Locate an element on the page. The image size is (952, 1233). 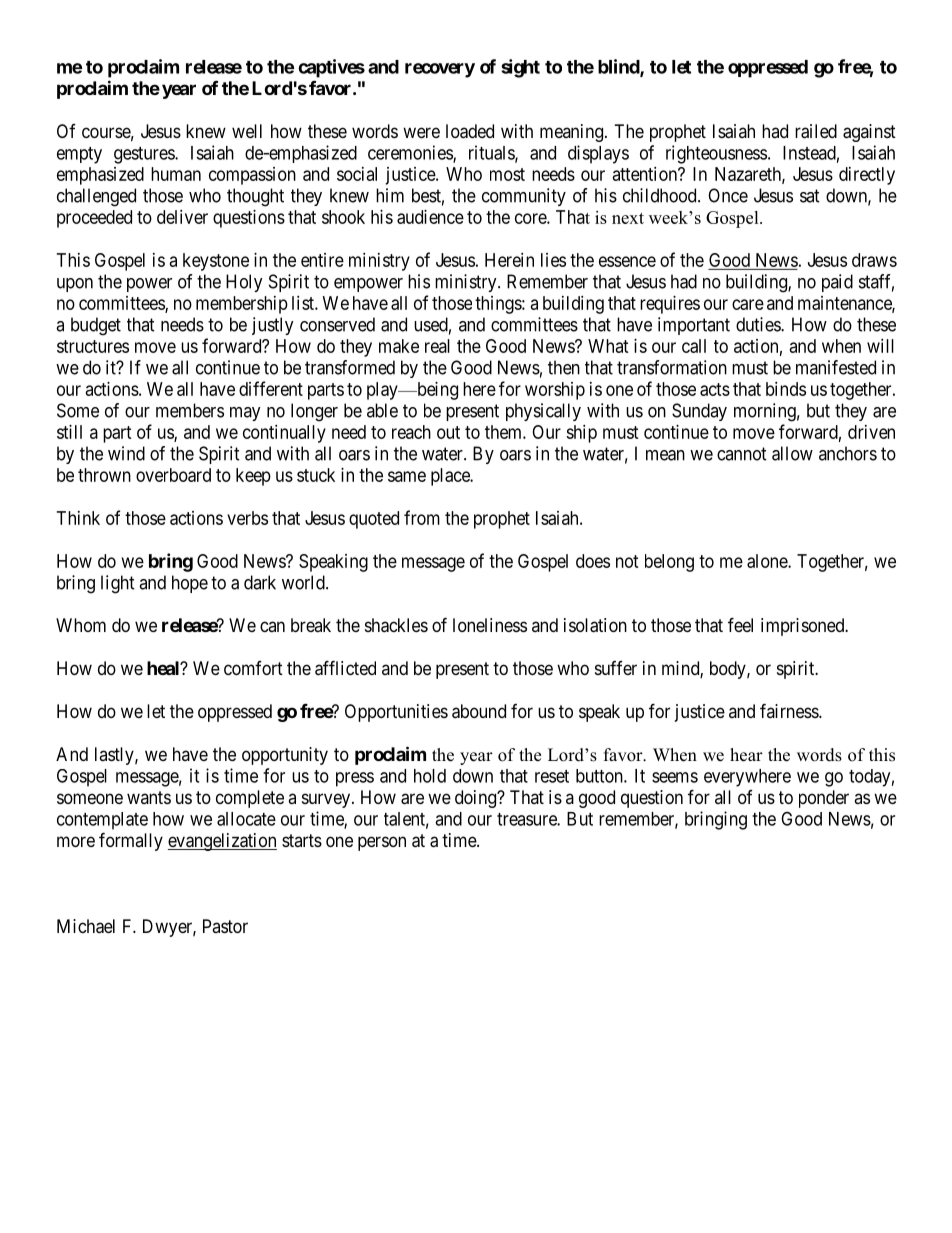
railed is located at coordinates (816, 131).
